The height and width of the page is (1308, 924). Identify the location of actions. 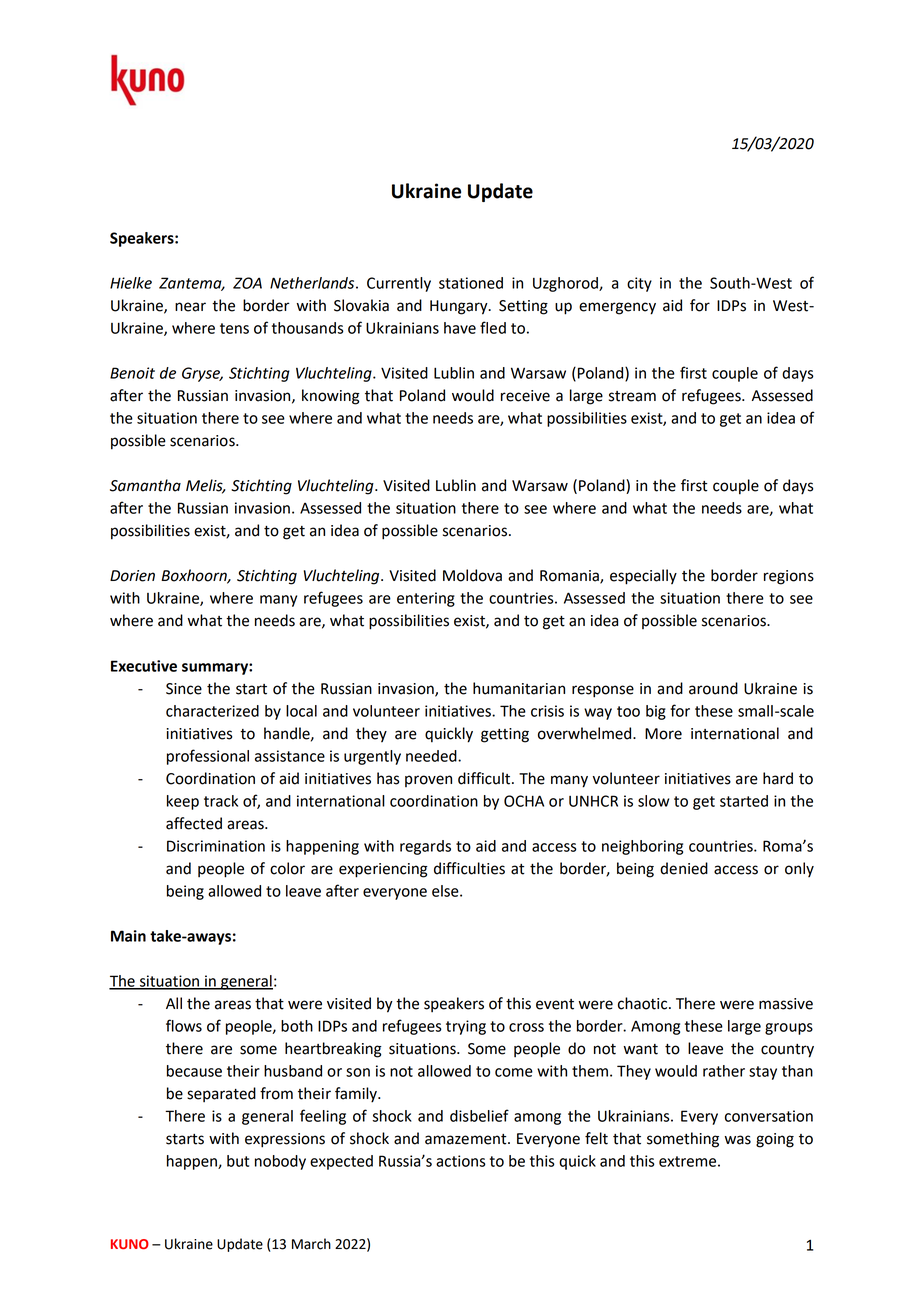
(461, 1161).
